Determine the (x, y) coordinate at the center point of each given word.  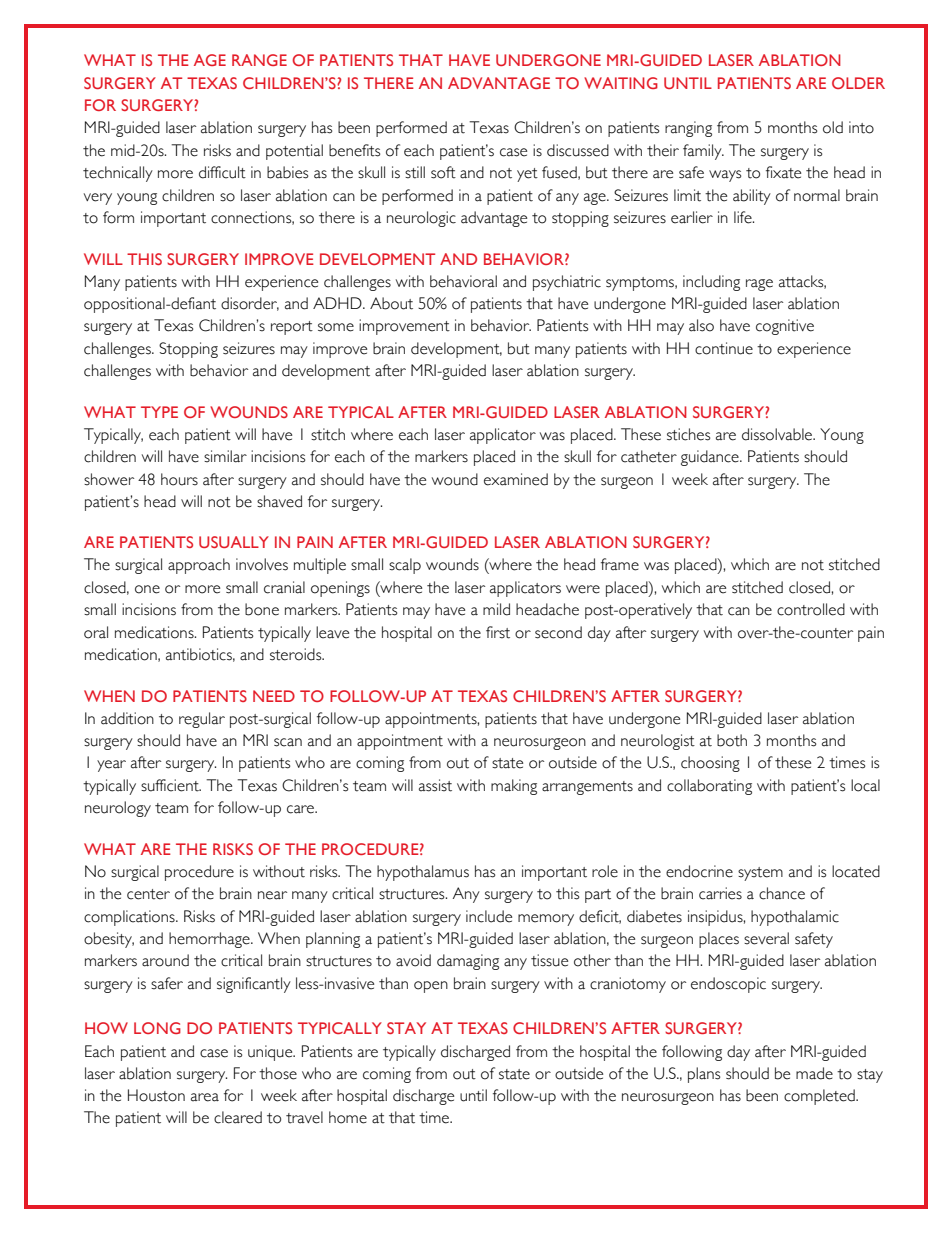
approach (199, 566)
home (348, 1117)
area (205, 1097)
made (814, 1073)
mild (496, 609)
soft (443, 172)
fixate (783, 172)
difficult (222, 172)
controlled (811, 609)
